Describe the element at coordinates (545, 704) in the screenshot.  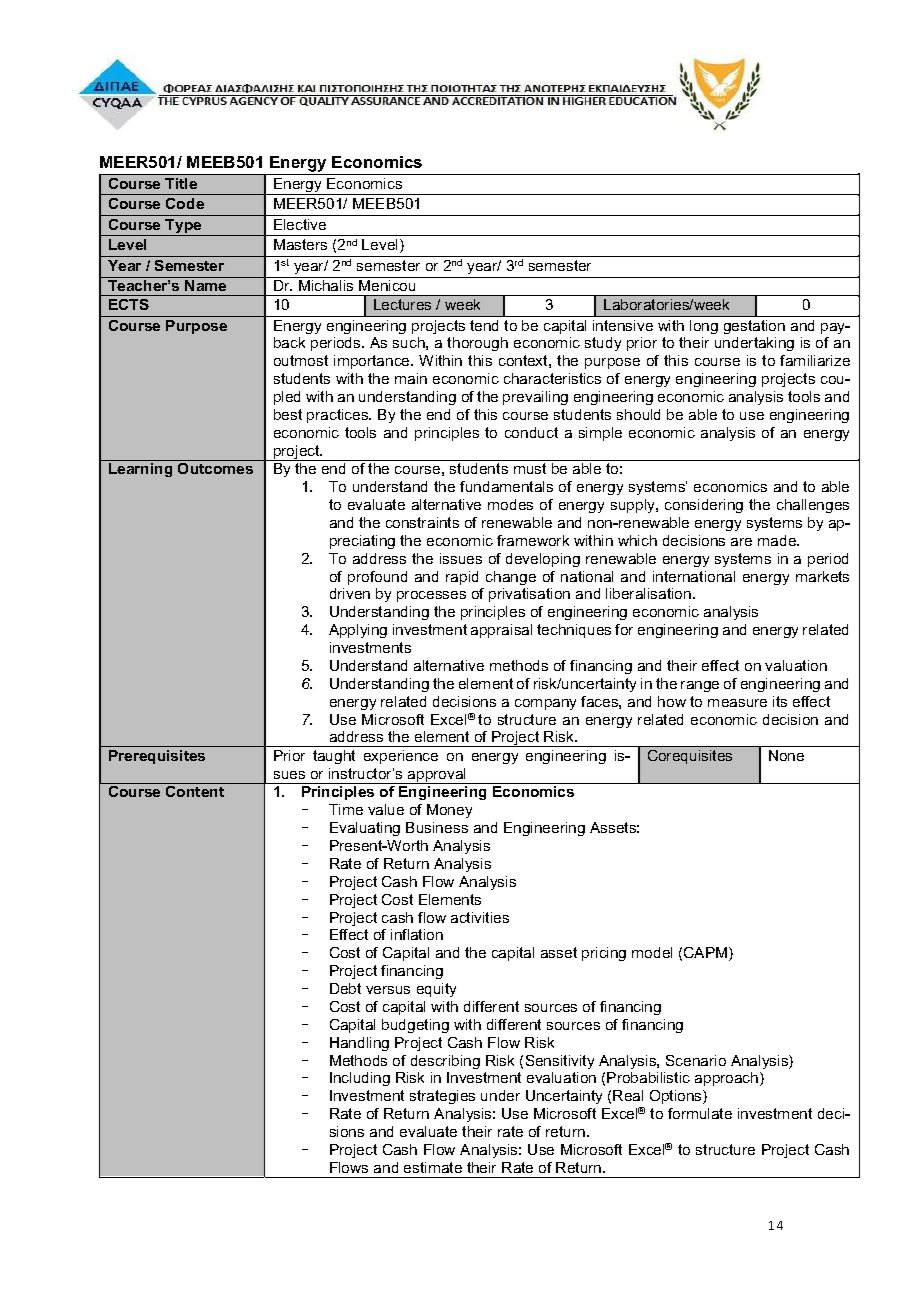
I see `company` at that location.
